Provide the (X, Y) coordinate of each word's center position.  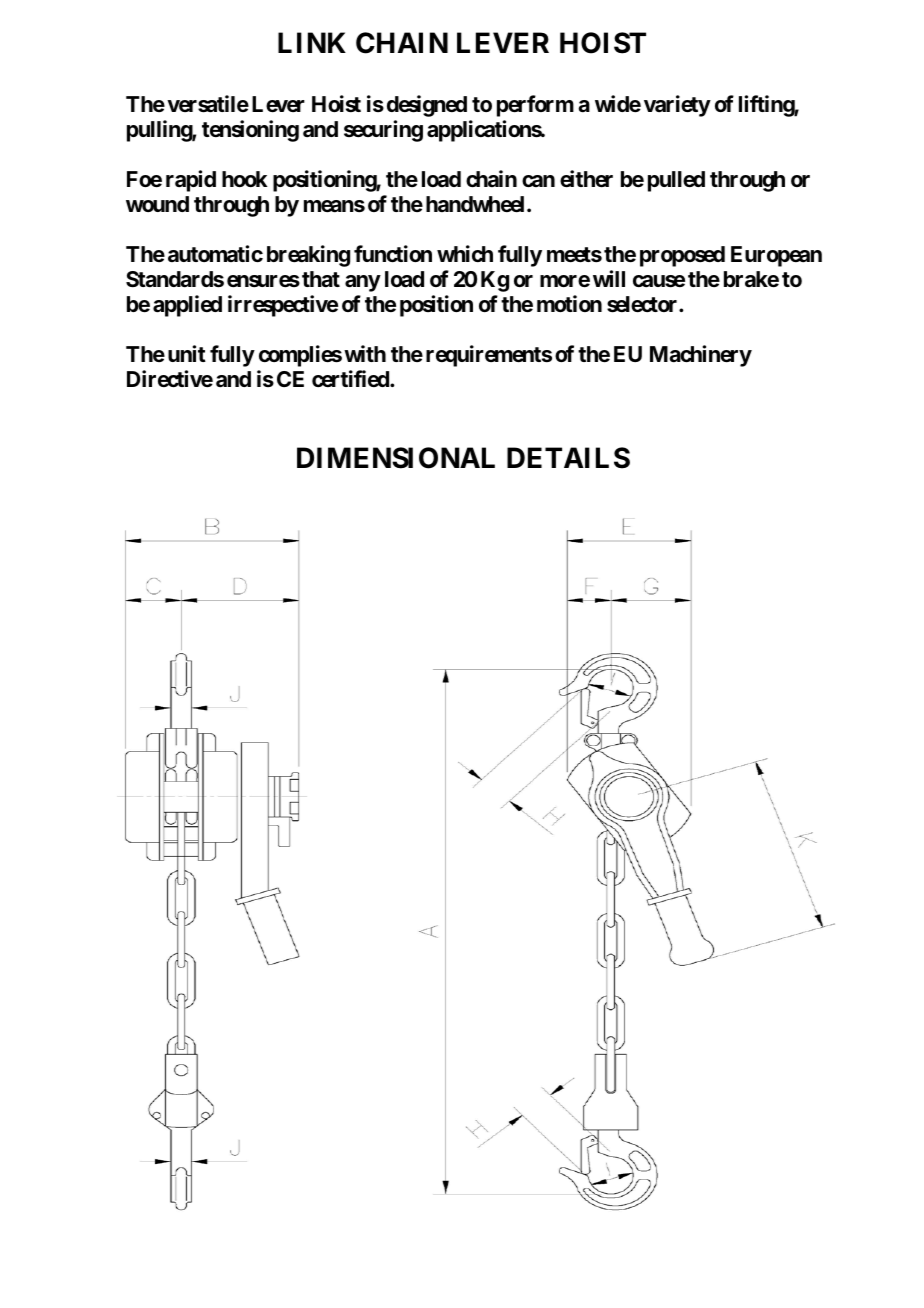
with (365, 353)
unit (187, 353)
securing (383, 131)
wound (157, 204)
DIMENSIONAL (396, 458)
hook (245, 179)
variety (677, 106)
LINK (312, 43)
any (363, 283)
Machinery (701, 356)
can (538, 181)
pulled (676, 181)
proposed (682, 256)
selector (643, 304)
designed (427, 106)
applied (187, 306)
